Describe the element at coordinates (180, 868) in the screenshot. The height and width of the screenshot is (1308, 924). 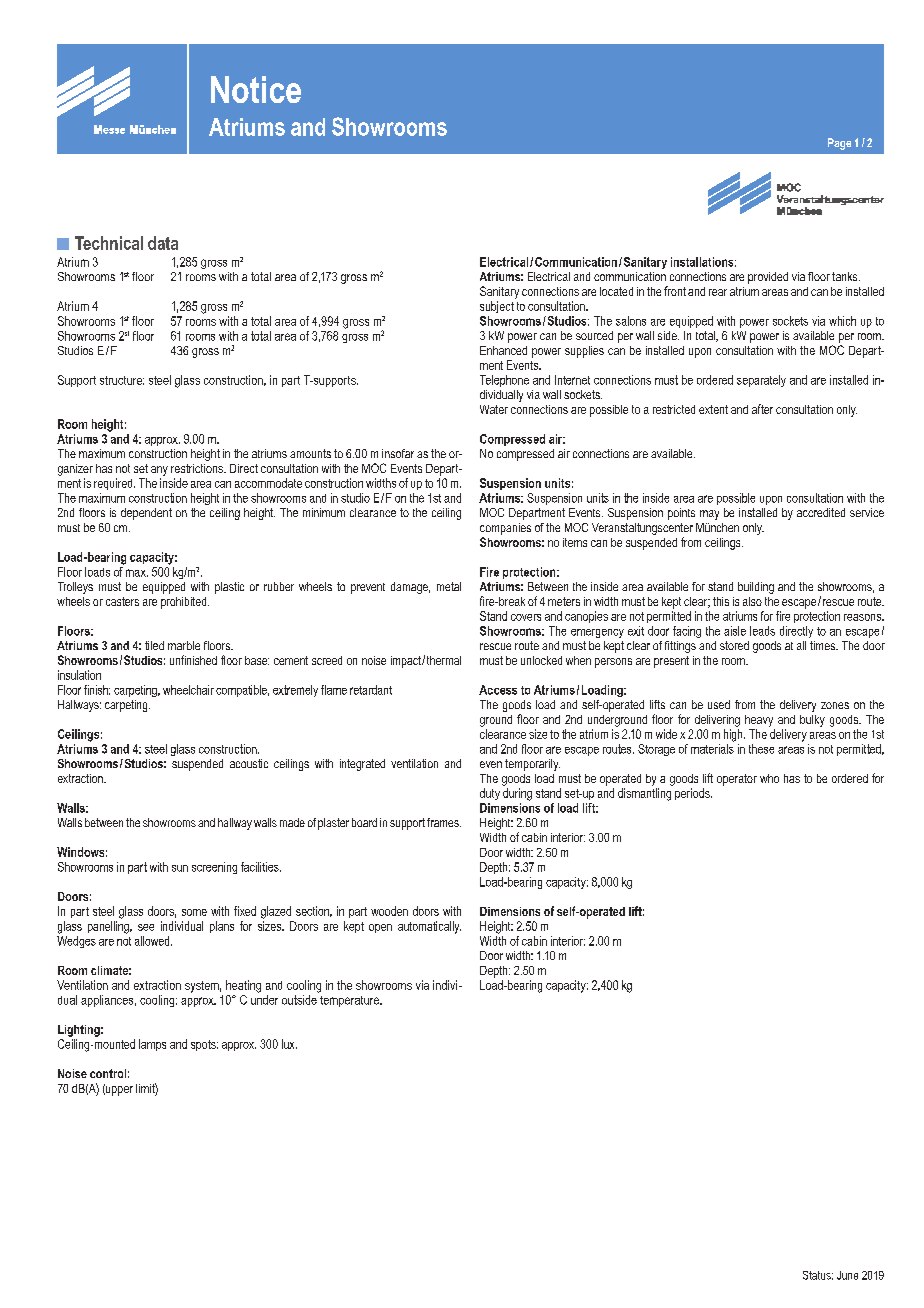
I see `sun` at that location.
